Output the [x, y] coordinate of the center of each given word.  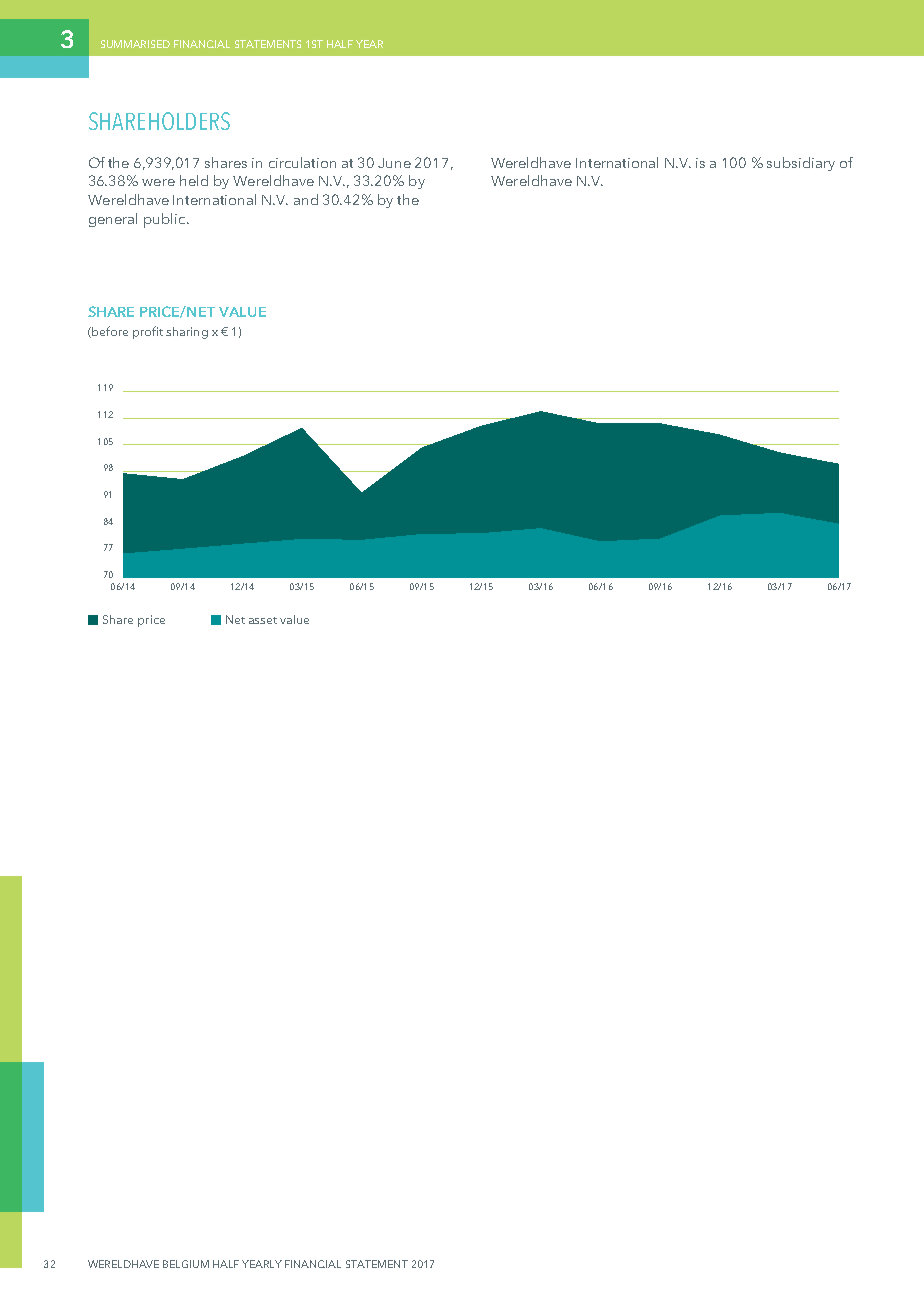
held [194, 180]
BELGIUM [186, 1264]
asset [263, 620]
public [166, 220]
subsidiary [801, 164]
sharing [187, 333]
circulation [302, 162]
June [394, 163]
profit [148, 332]
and [306, 199]
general [113, 220]
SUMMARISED [135, 44]
